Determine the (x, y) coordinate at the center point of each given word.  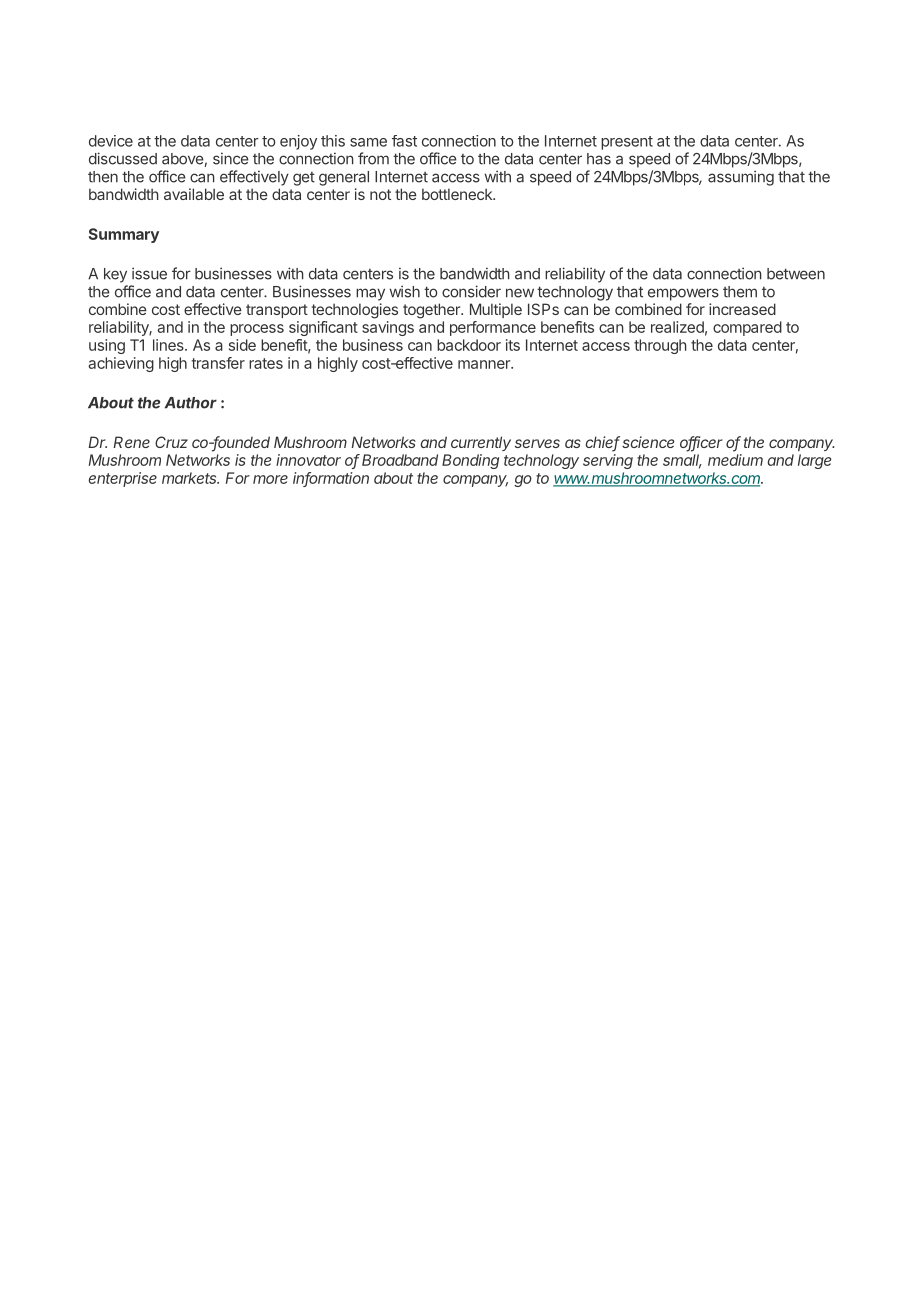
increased (742, 309)
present (627, 143)
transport (277, 311)
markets (190, 478)
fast (404, 141)
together (432, 311)
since (231, 158)
